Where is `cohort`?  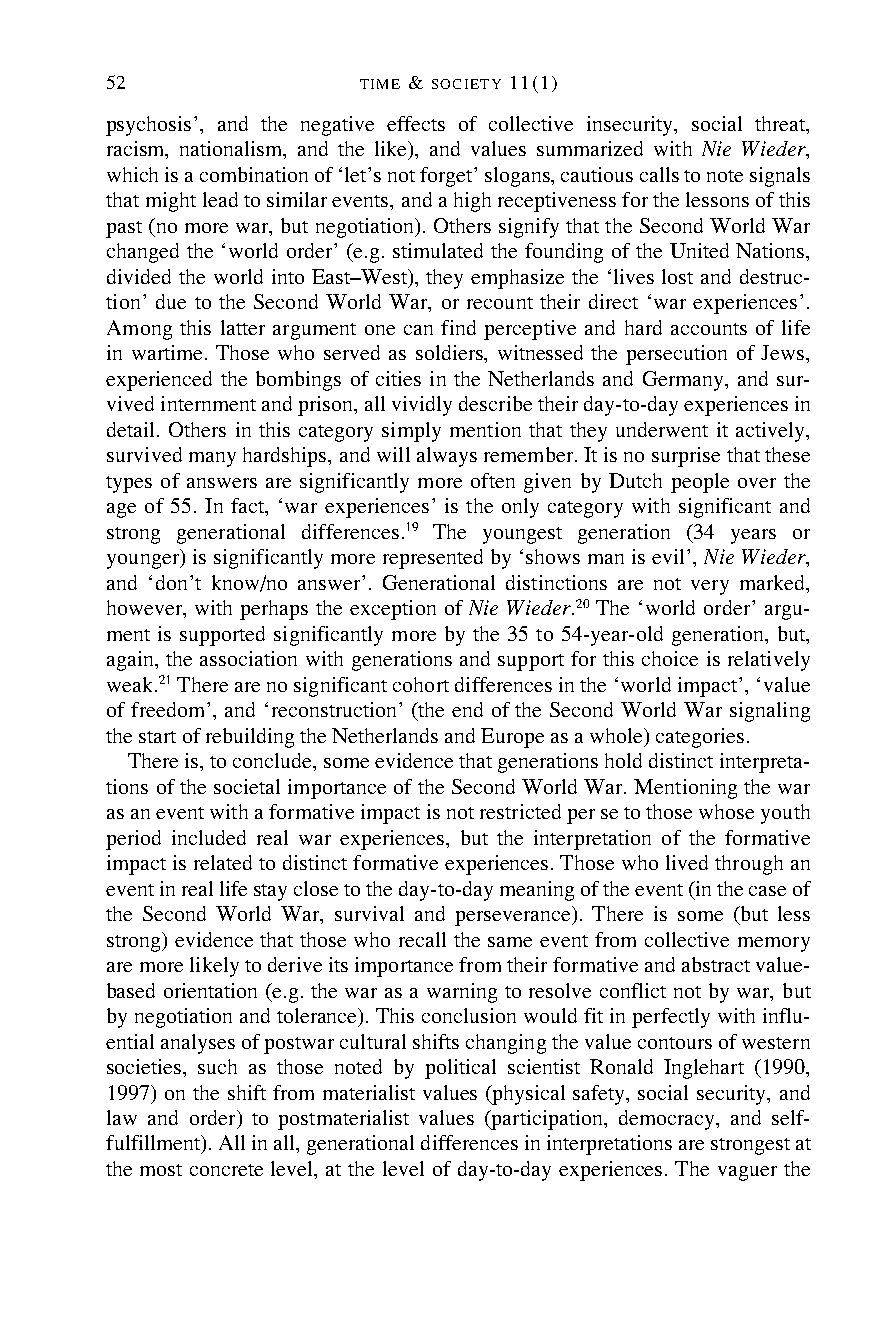 cohort is located at coordinates (421, 684).
